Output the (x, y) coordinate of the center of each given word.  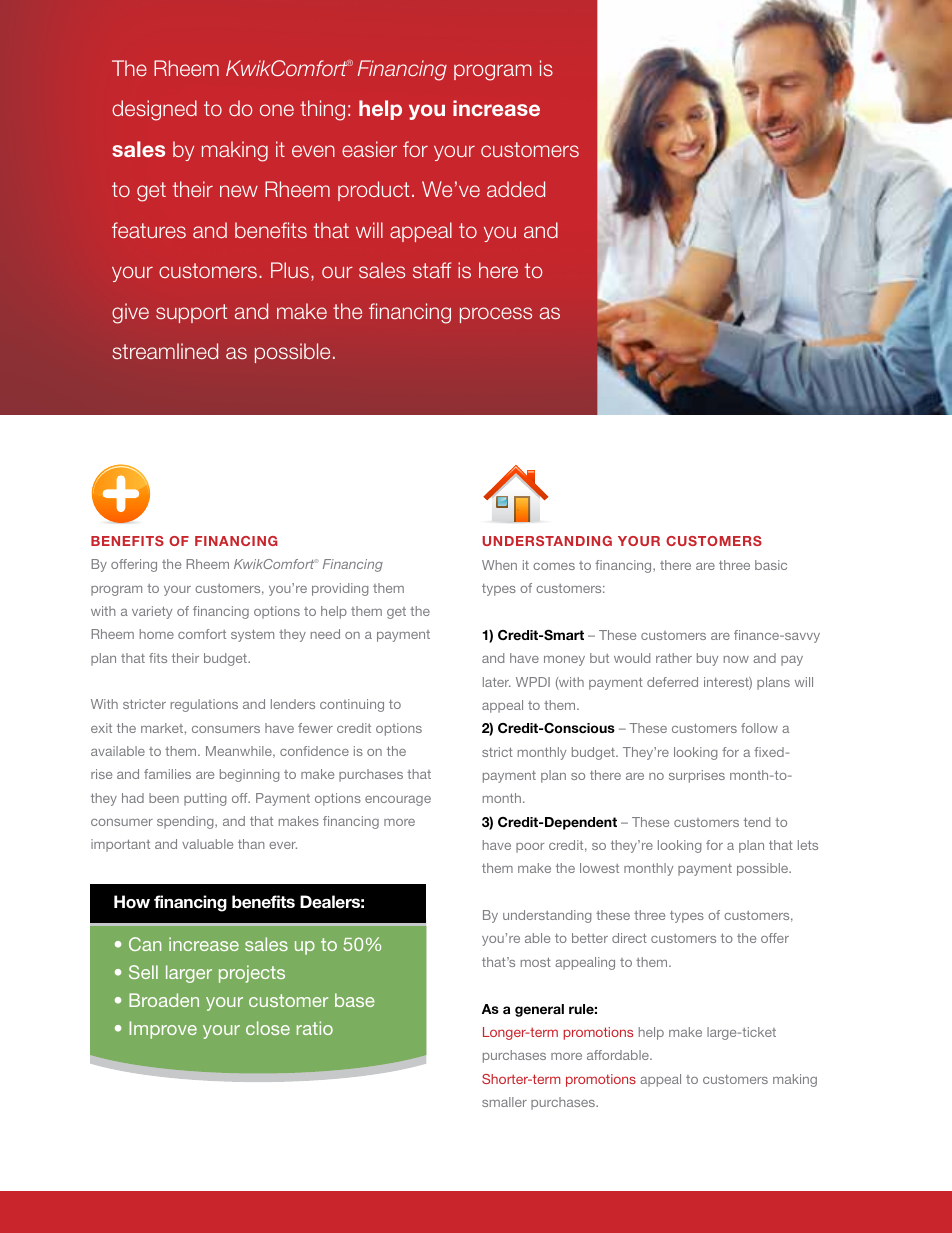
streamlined (165, 351)
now (736, 659)
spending (186, 822)
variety (152, 612)
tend (757, 822)
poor (530, 848)
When (499, 565)
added (516, 189)
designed (154, 110)
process (496, 315)
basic (771, 565)
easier (369, 149)
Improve (163, 1030)
